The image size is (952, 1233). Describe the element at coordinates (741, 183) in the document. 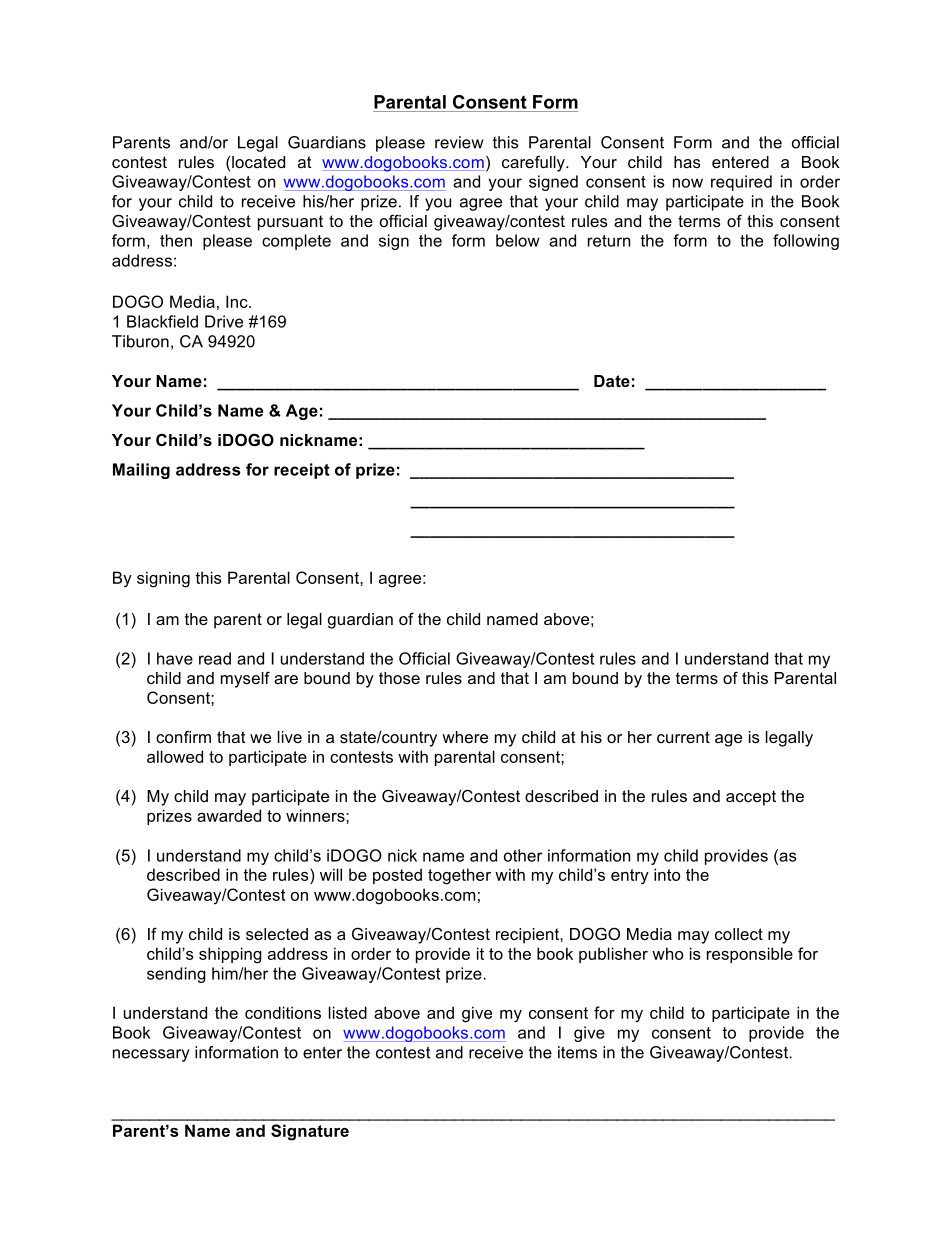

I see `required` at that location.
